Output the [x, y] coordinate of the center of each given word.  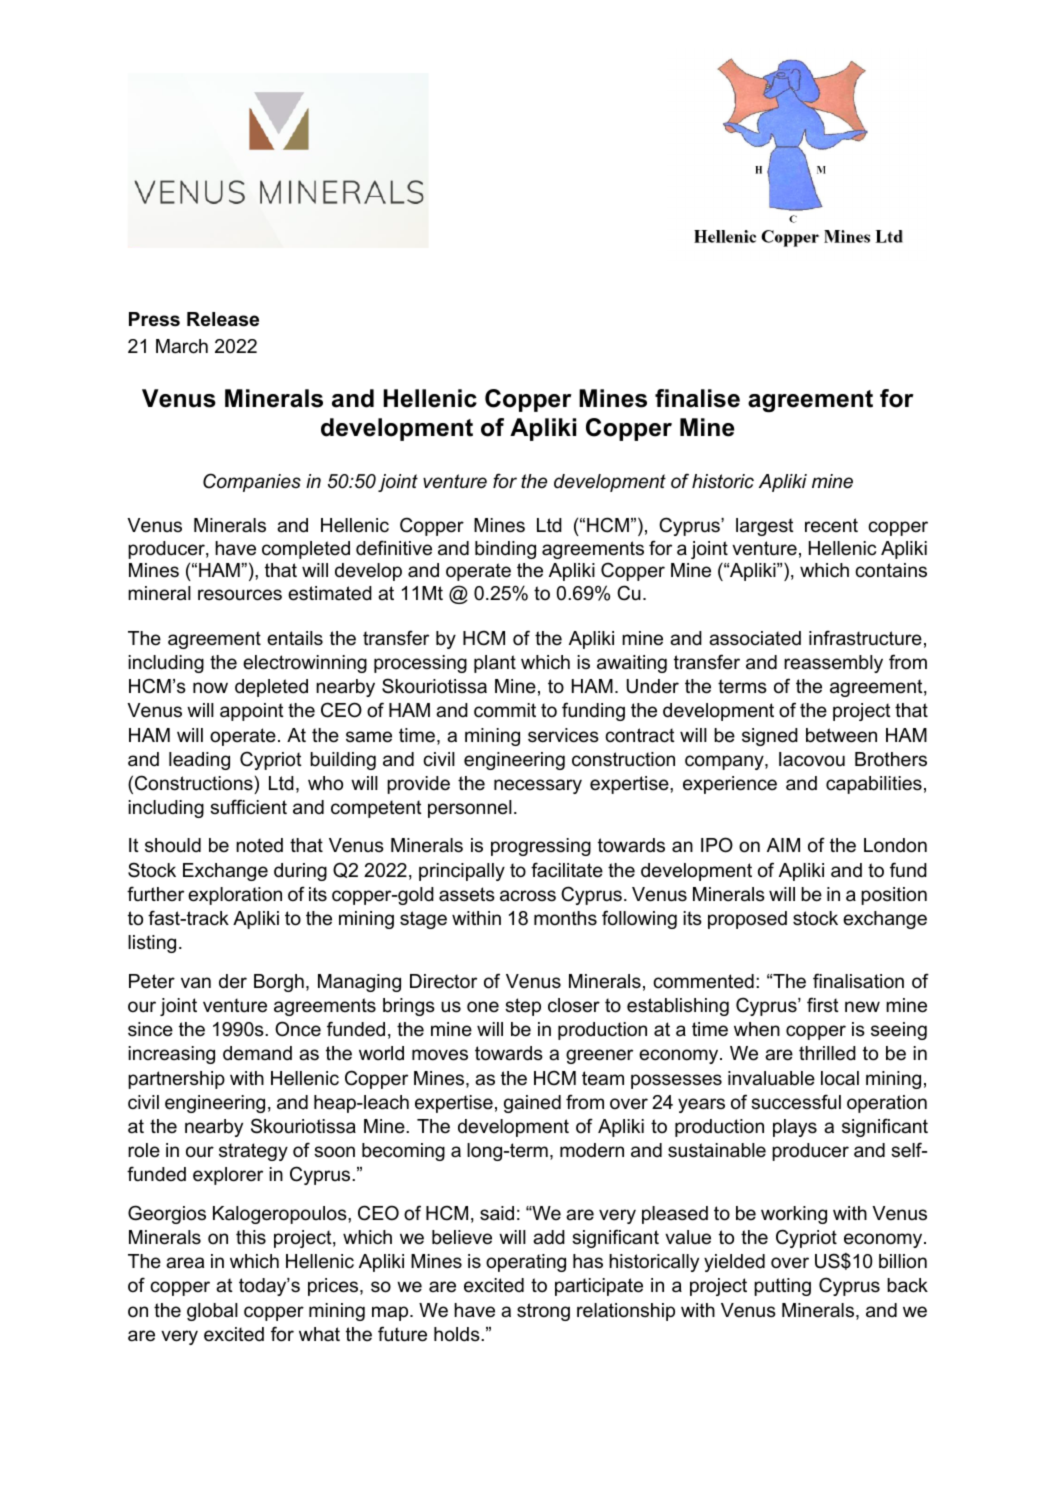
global [212, 1312]
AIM [783, 845]
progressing [541, 847]
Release [223, 319]
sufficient [248, 807]
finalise [697, 398]
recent [831, 525]
